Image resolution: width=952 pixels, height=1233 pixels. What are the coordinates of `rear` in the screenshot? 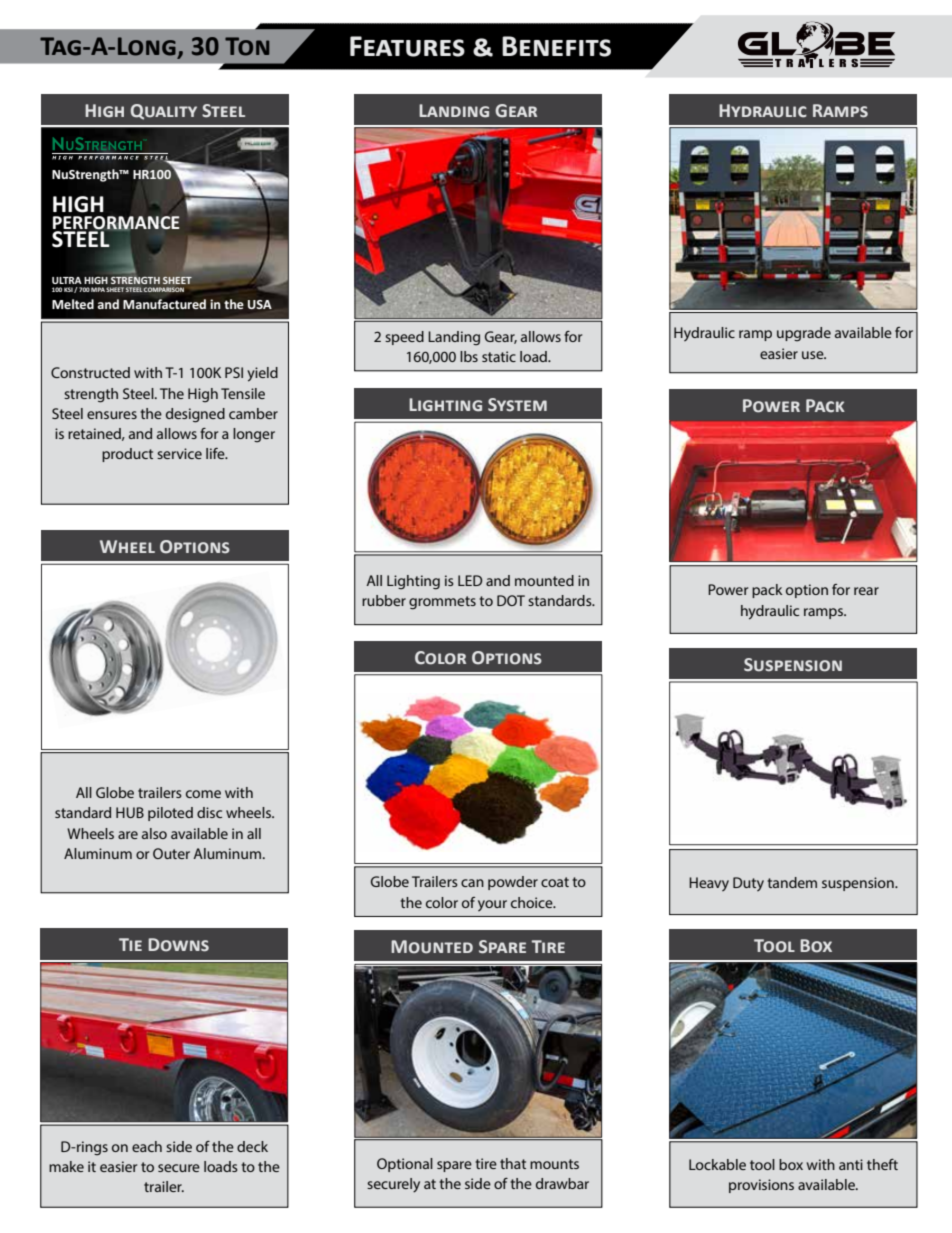 It's located at (866, 591).
